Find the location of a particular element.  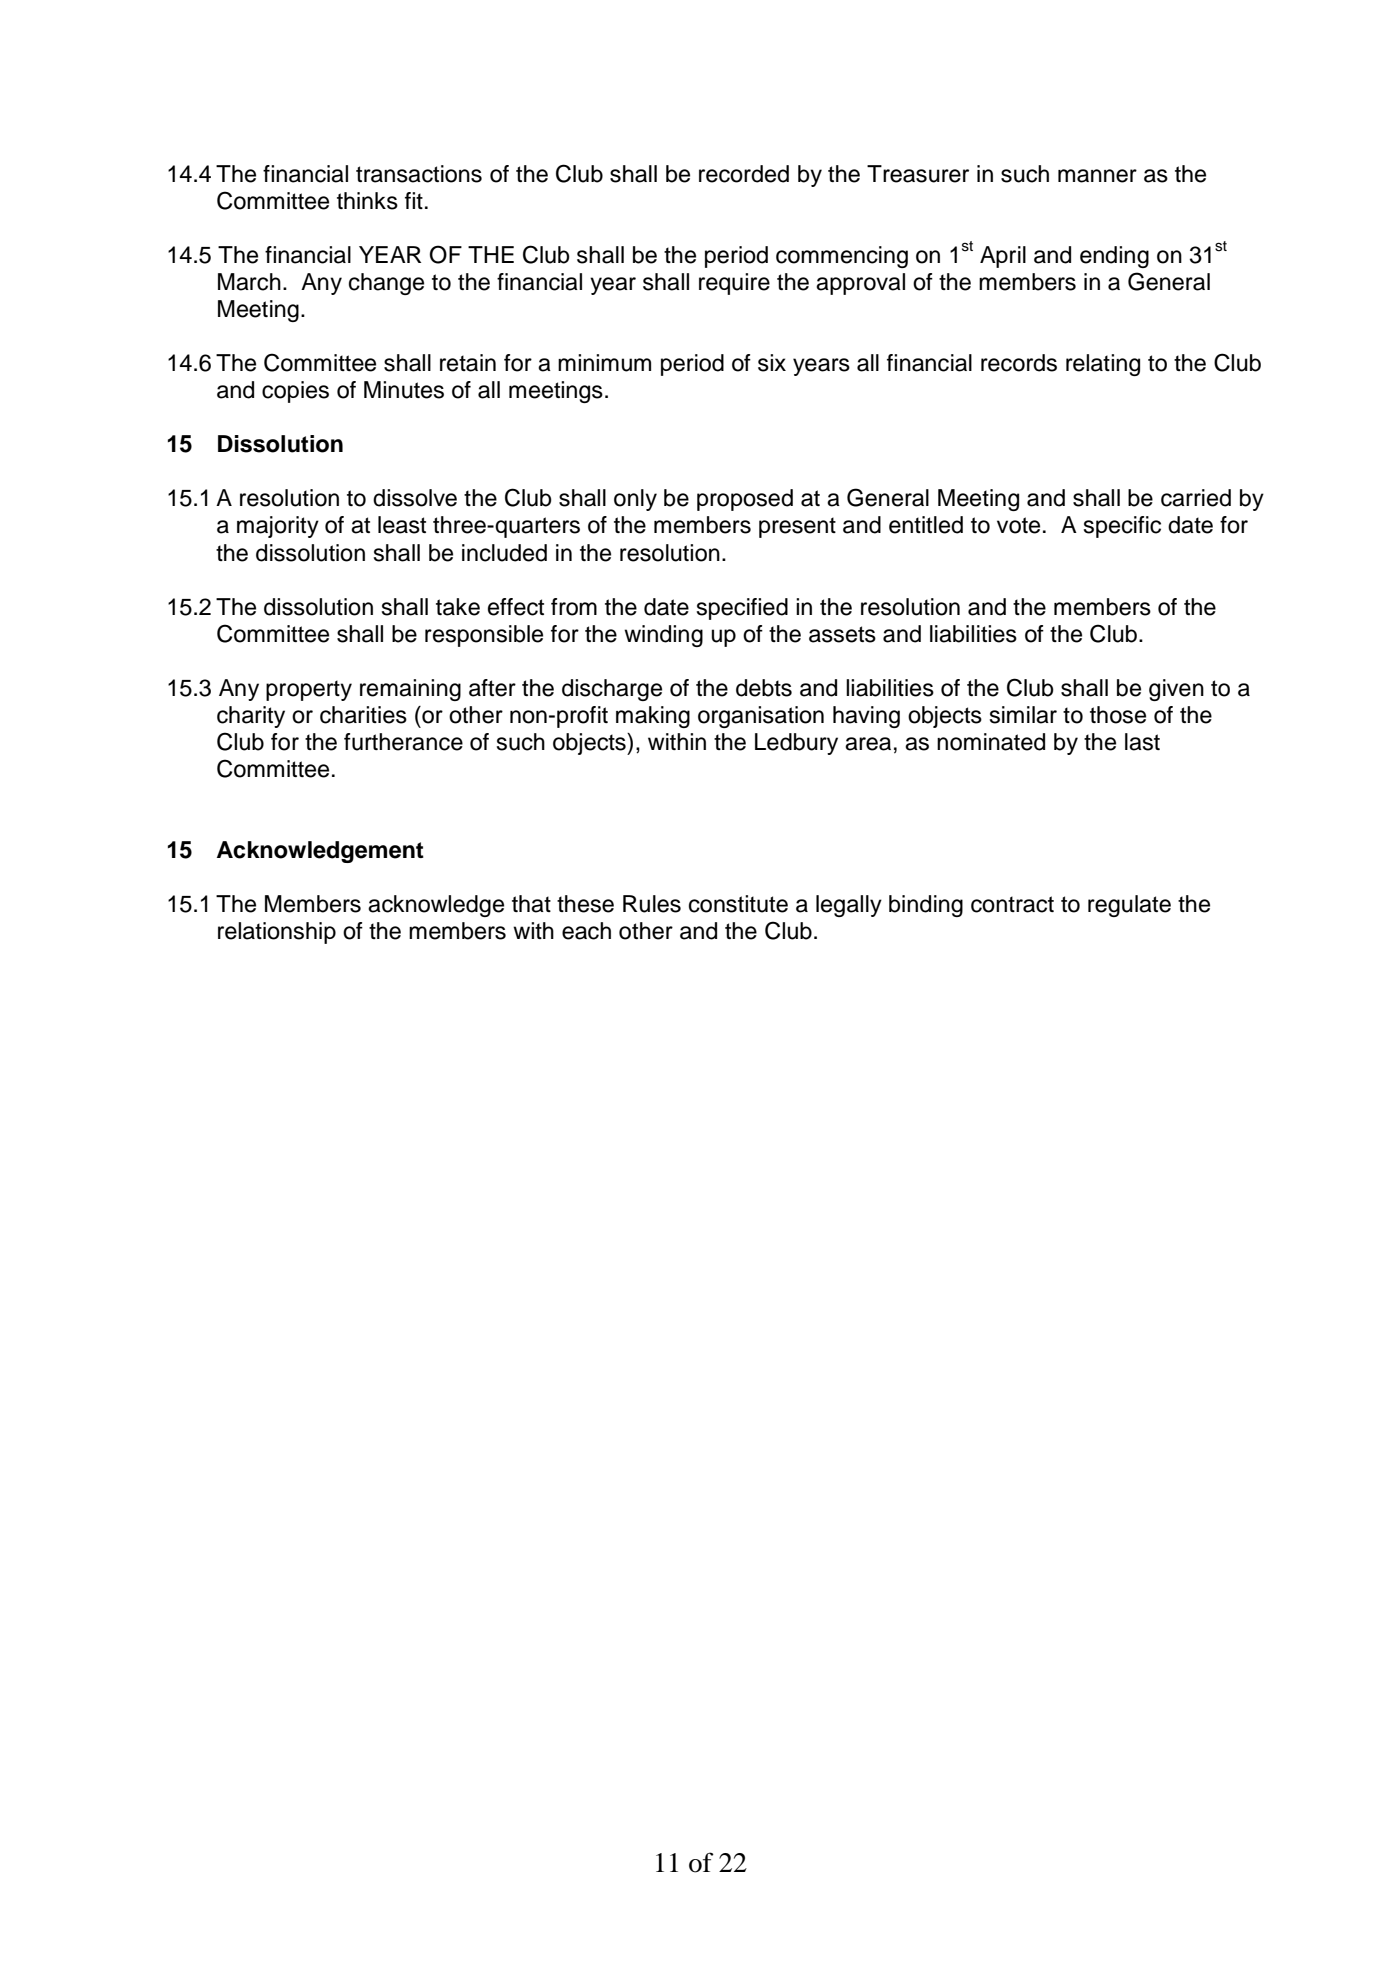

debts is located at coordinates (764, 688).
